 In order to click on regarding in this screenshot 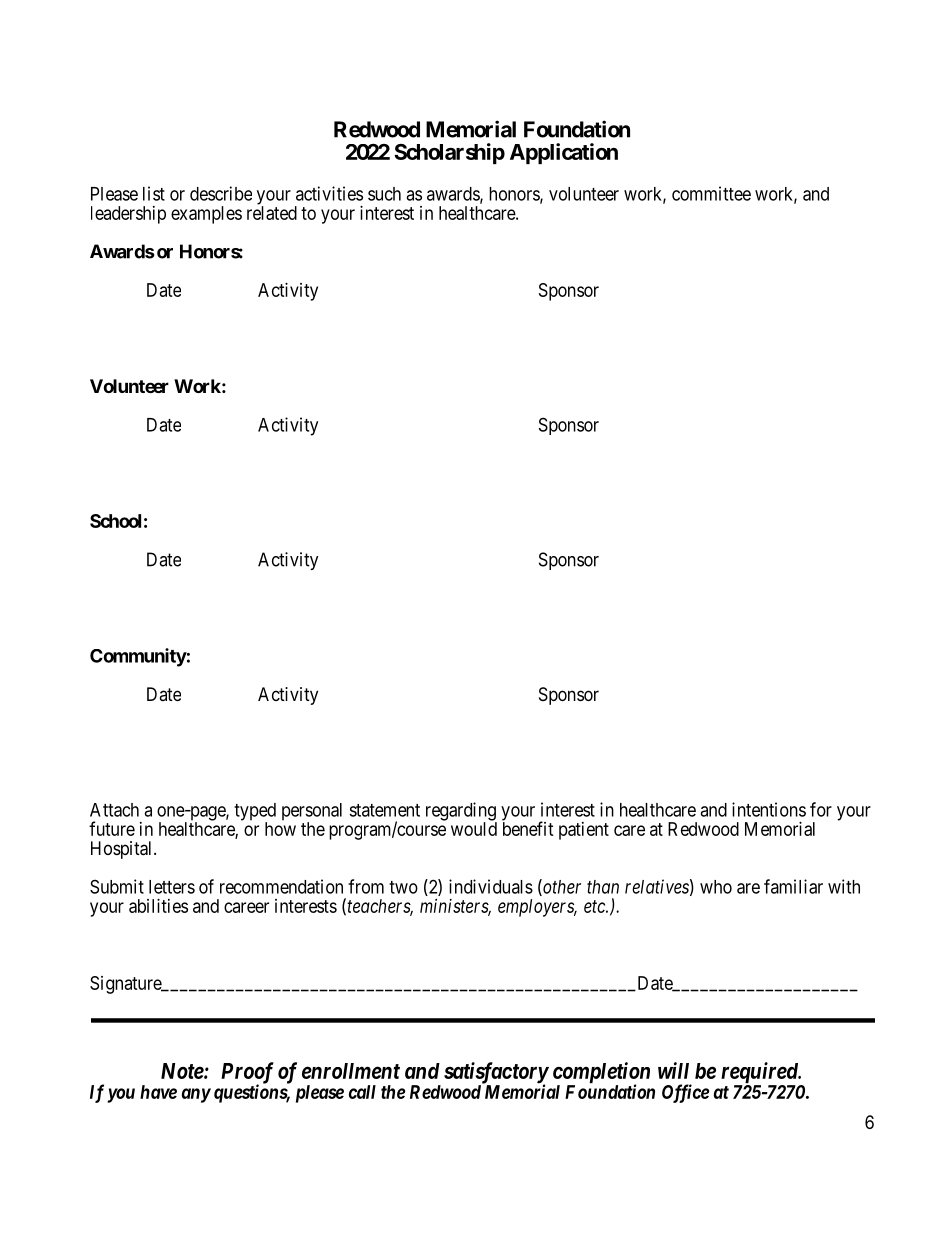, I will do `click(461, 812)`.
